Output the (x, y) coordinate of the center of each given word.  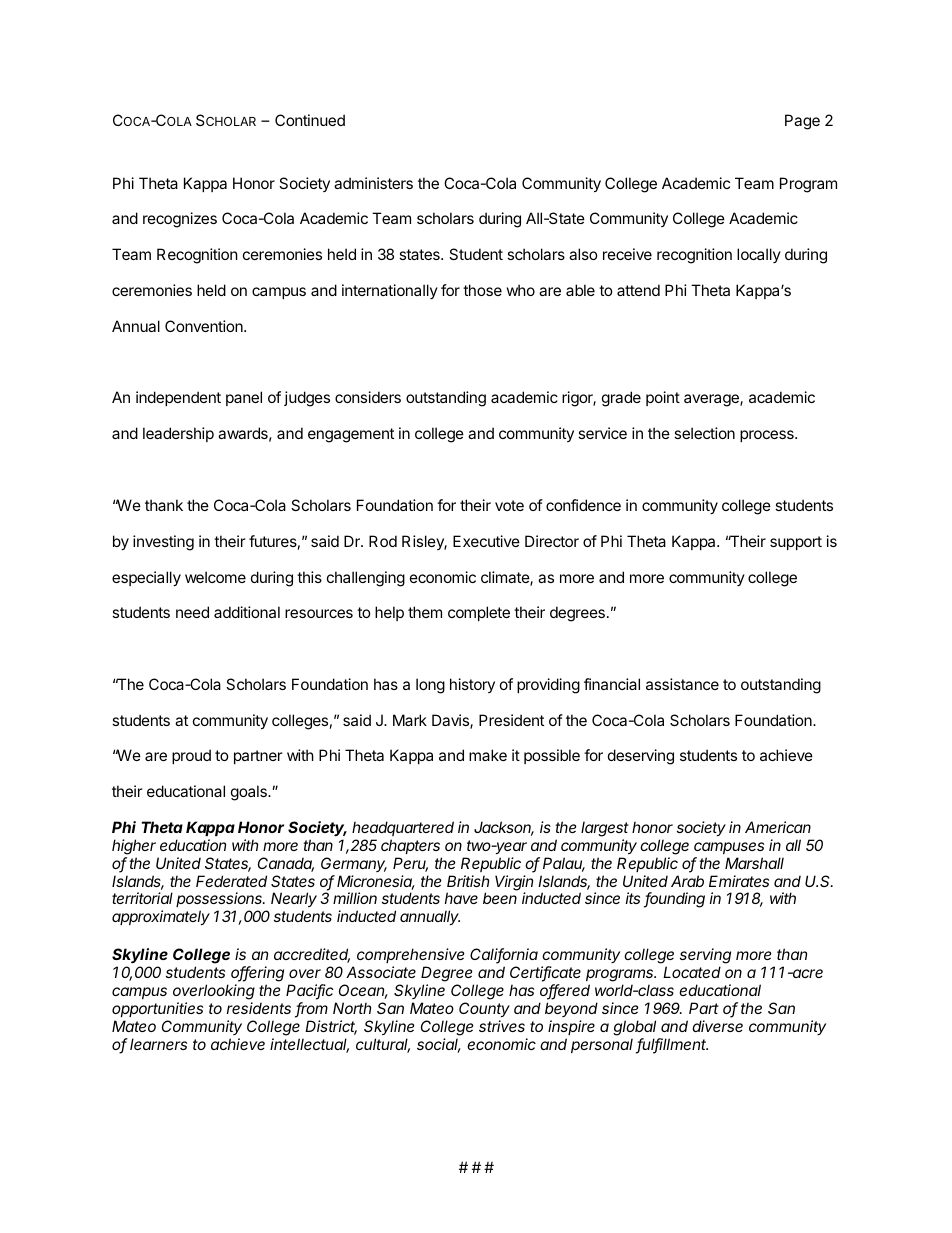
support (796, 543)
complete (479, 613)
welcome (215, 577)
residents (259, 1008)
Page (802, 122)
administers (373, 183)
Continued (310, 120)
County (484, 1009)
